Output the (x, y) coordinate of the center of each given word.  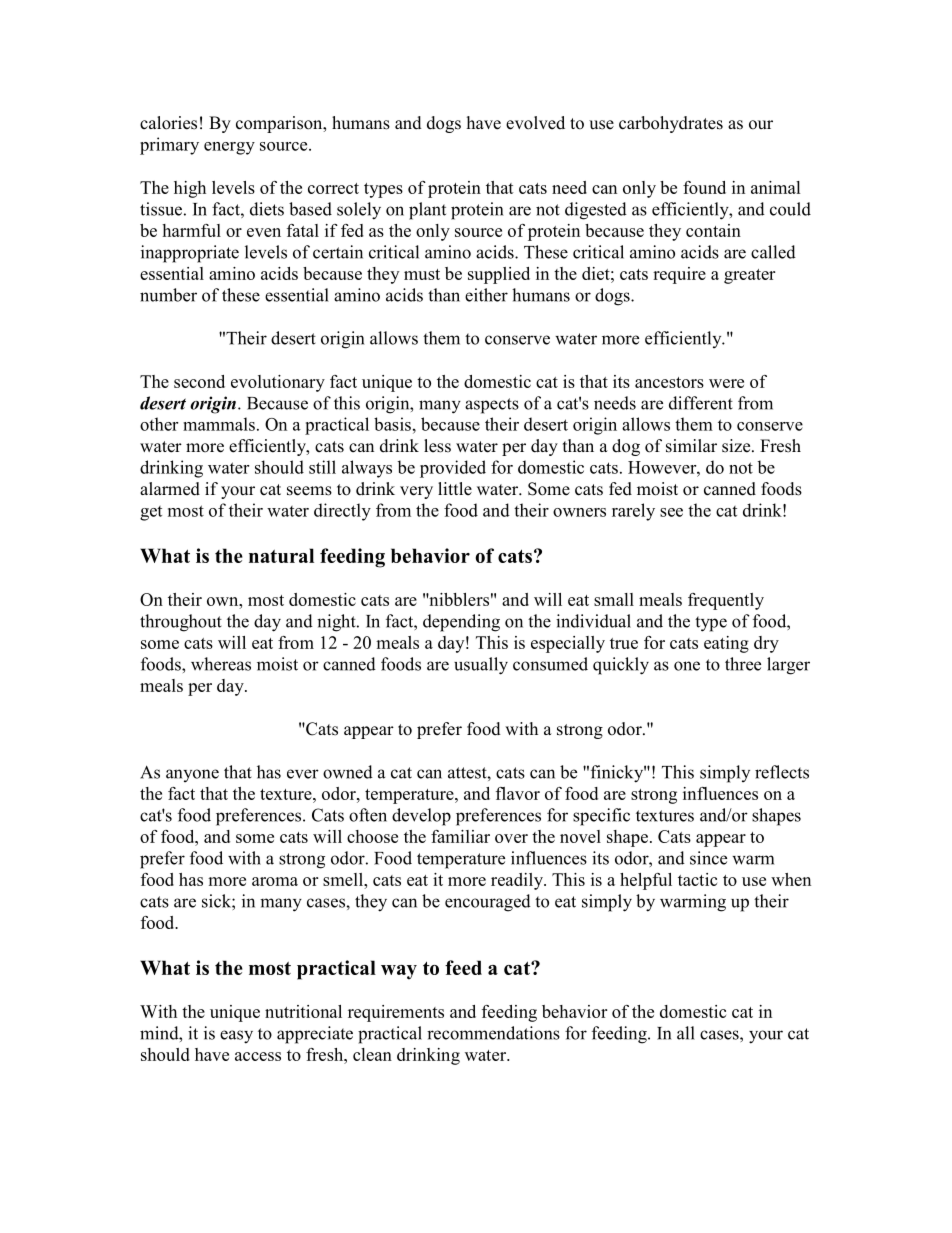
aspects (492, 406)
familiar (460, 836)
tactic (697, 879)
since (708, 858)
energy (229, 148)
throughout (181, 623)
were (726, 383)
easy (236, 1037)
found (704, 187)
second (199, 381)
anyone (192, 775)
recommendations (493, 1033)
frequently (726, 601)
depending (461, 623)
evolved (535, 123)
